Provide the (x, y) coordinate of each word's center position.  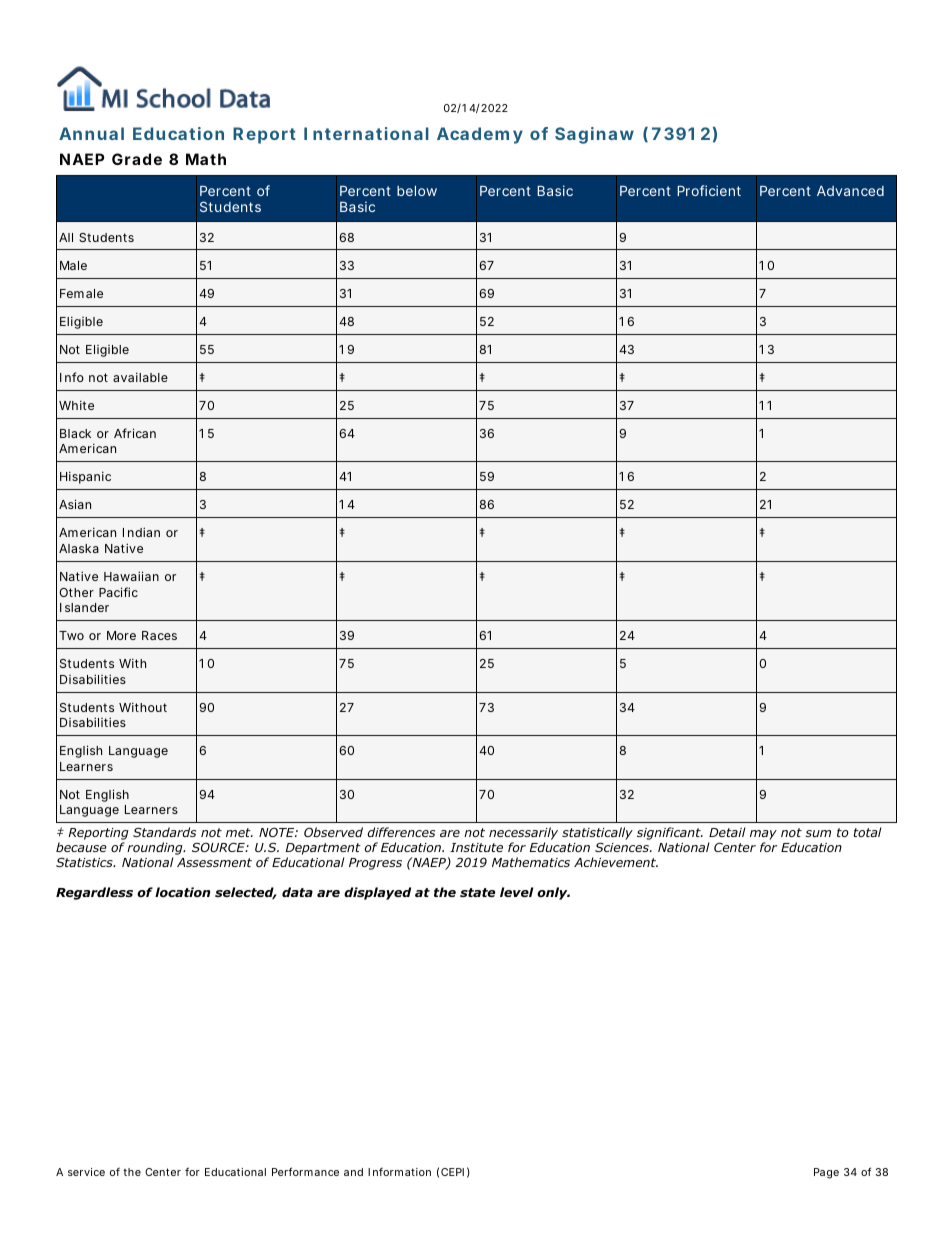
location (182, 892)
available (140, 377)
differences (401, 832)
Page (826, 1173)
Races (159, 635)
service (86, 1172)
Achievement (616, 862)
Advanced (850, 191)
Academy (480, 135)
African (135, 433)
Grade (137, 159)
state (477, 892)
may (763, 836)
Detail (727, 832)
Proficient (709, 190)
